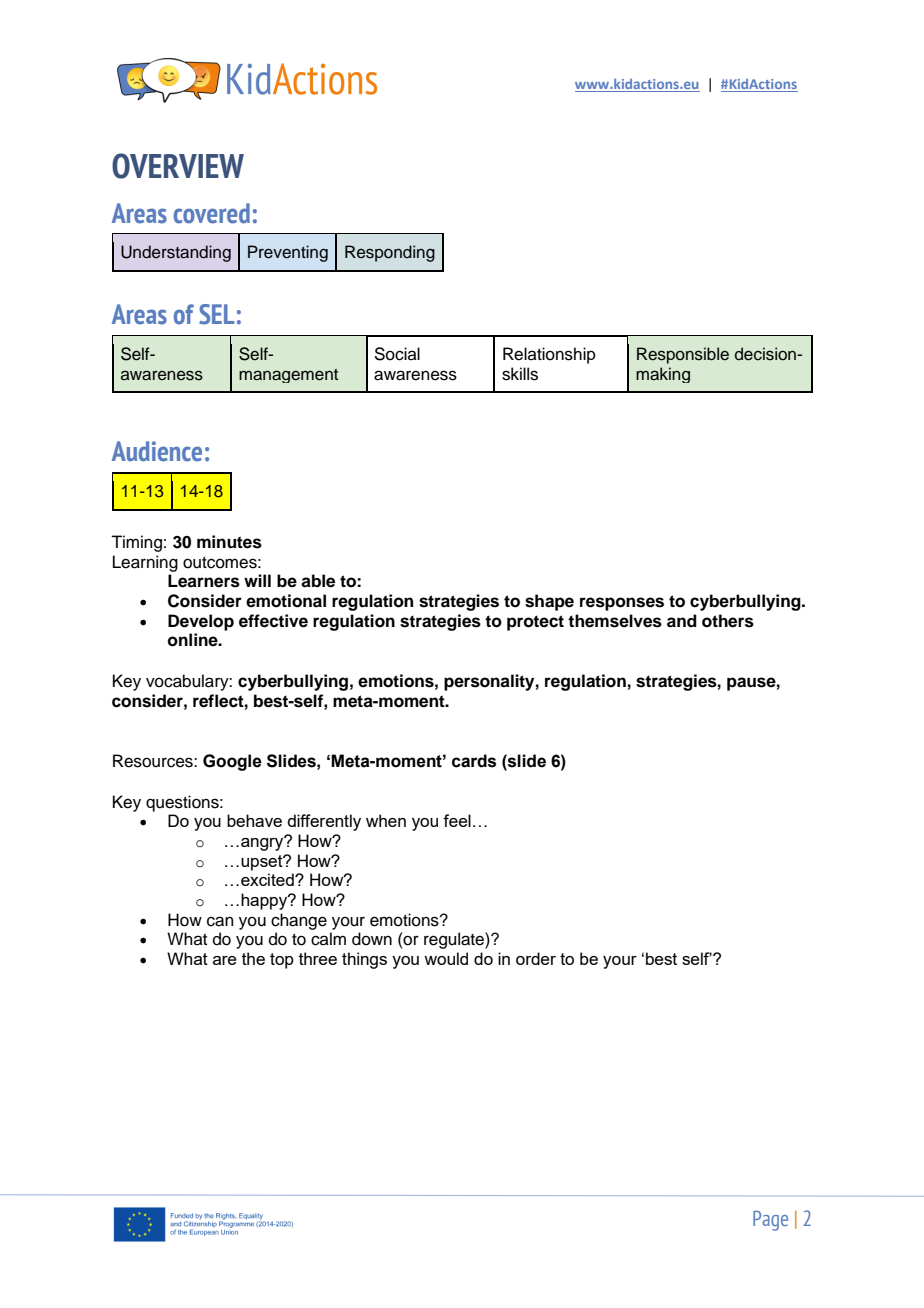  Describe the element at coordinates (474, 761) in the screenshot. I see `cards` at that location.
